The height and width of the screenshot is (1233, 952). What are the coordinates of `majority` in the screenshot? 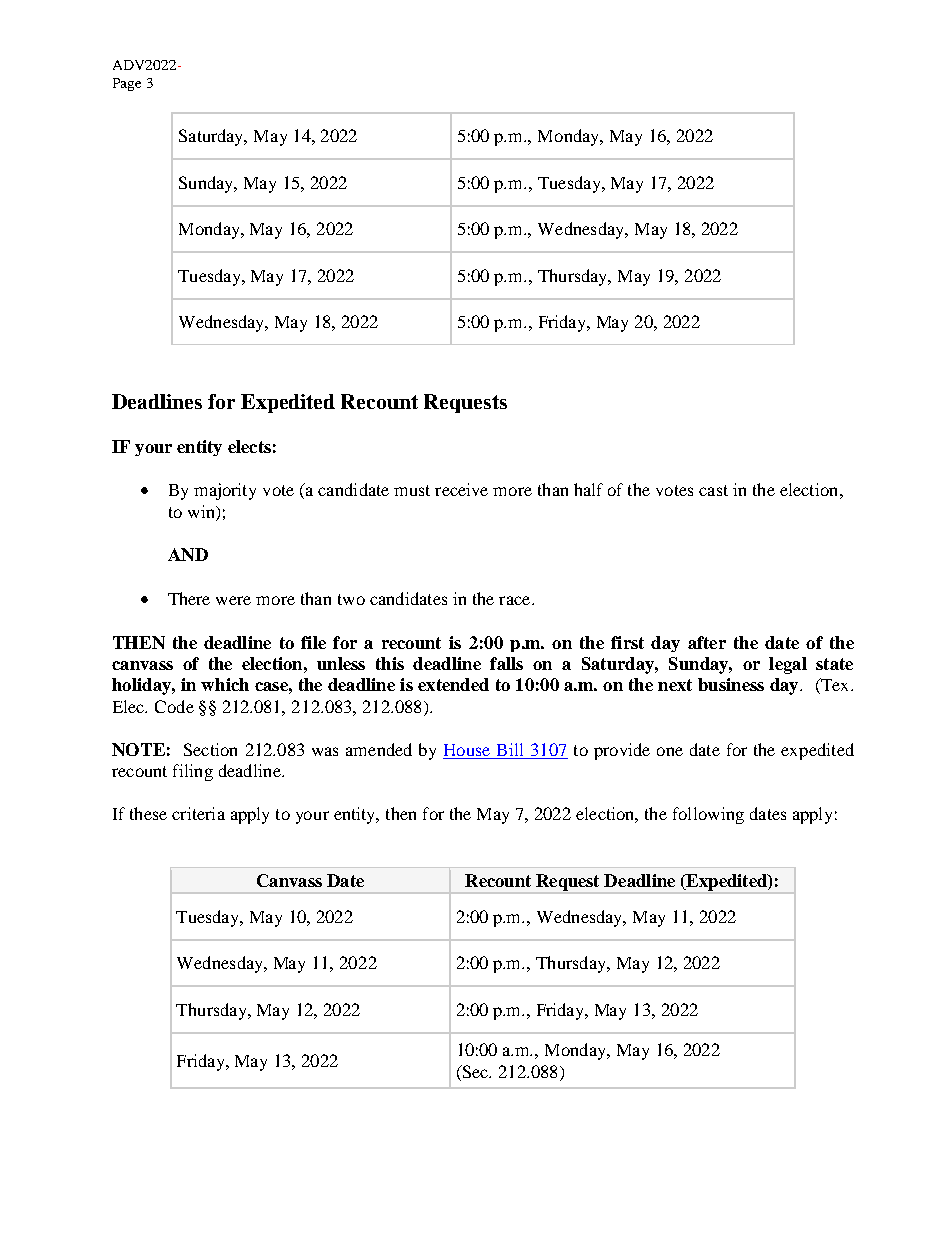 It's located at (225, 491).
